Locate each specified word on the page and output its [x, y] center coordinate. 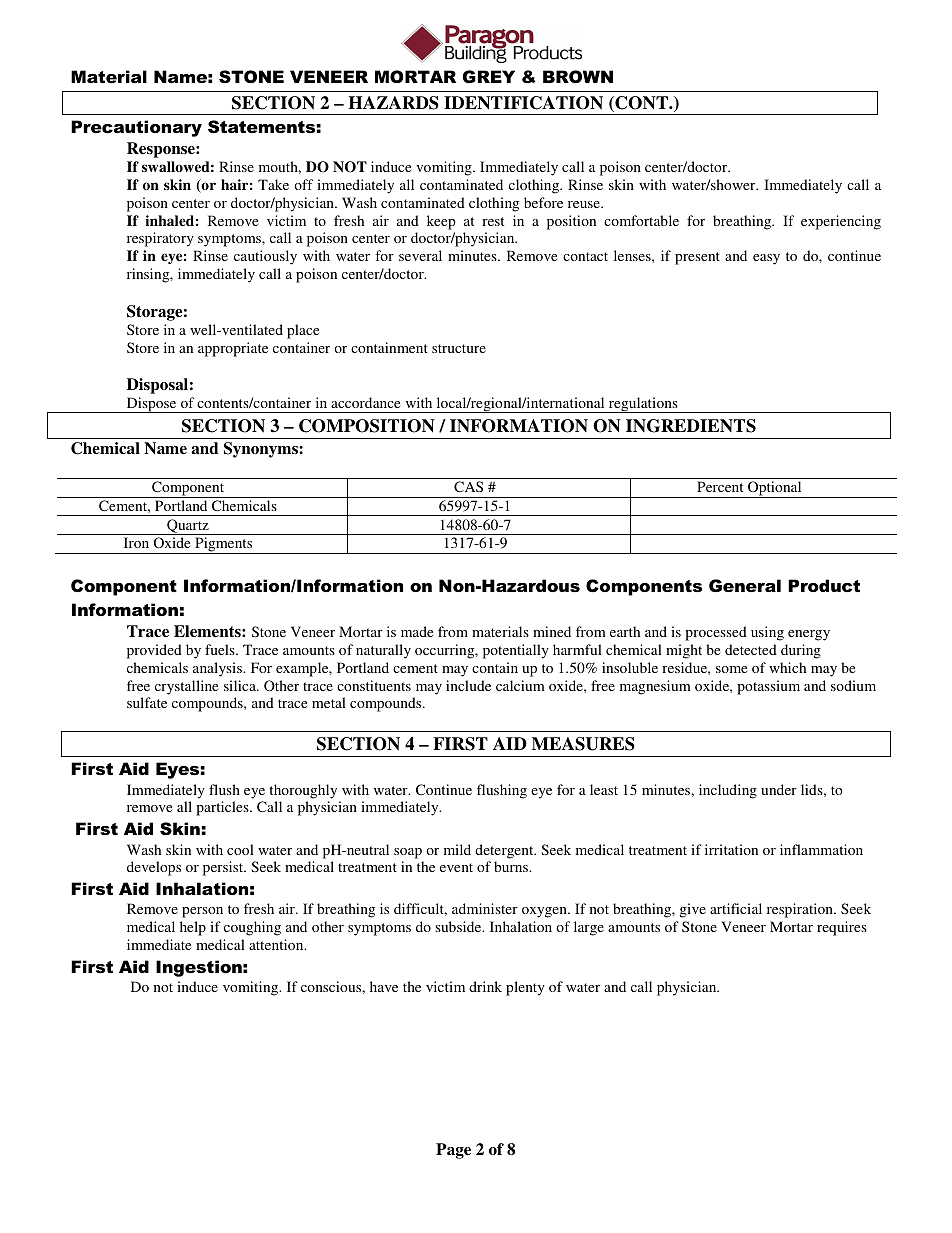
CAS [468, 486]
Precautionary [136, 128]
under [779, 789]
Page [453, 1151]
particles [223, 808]
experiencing [841, 222]
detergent [505, 851]
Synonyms [262, 450]
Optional [775, 489]
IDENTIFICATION [523, 103]
